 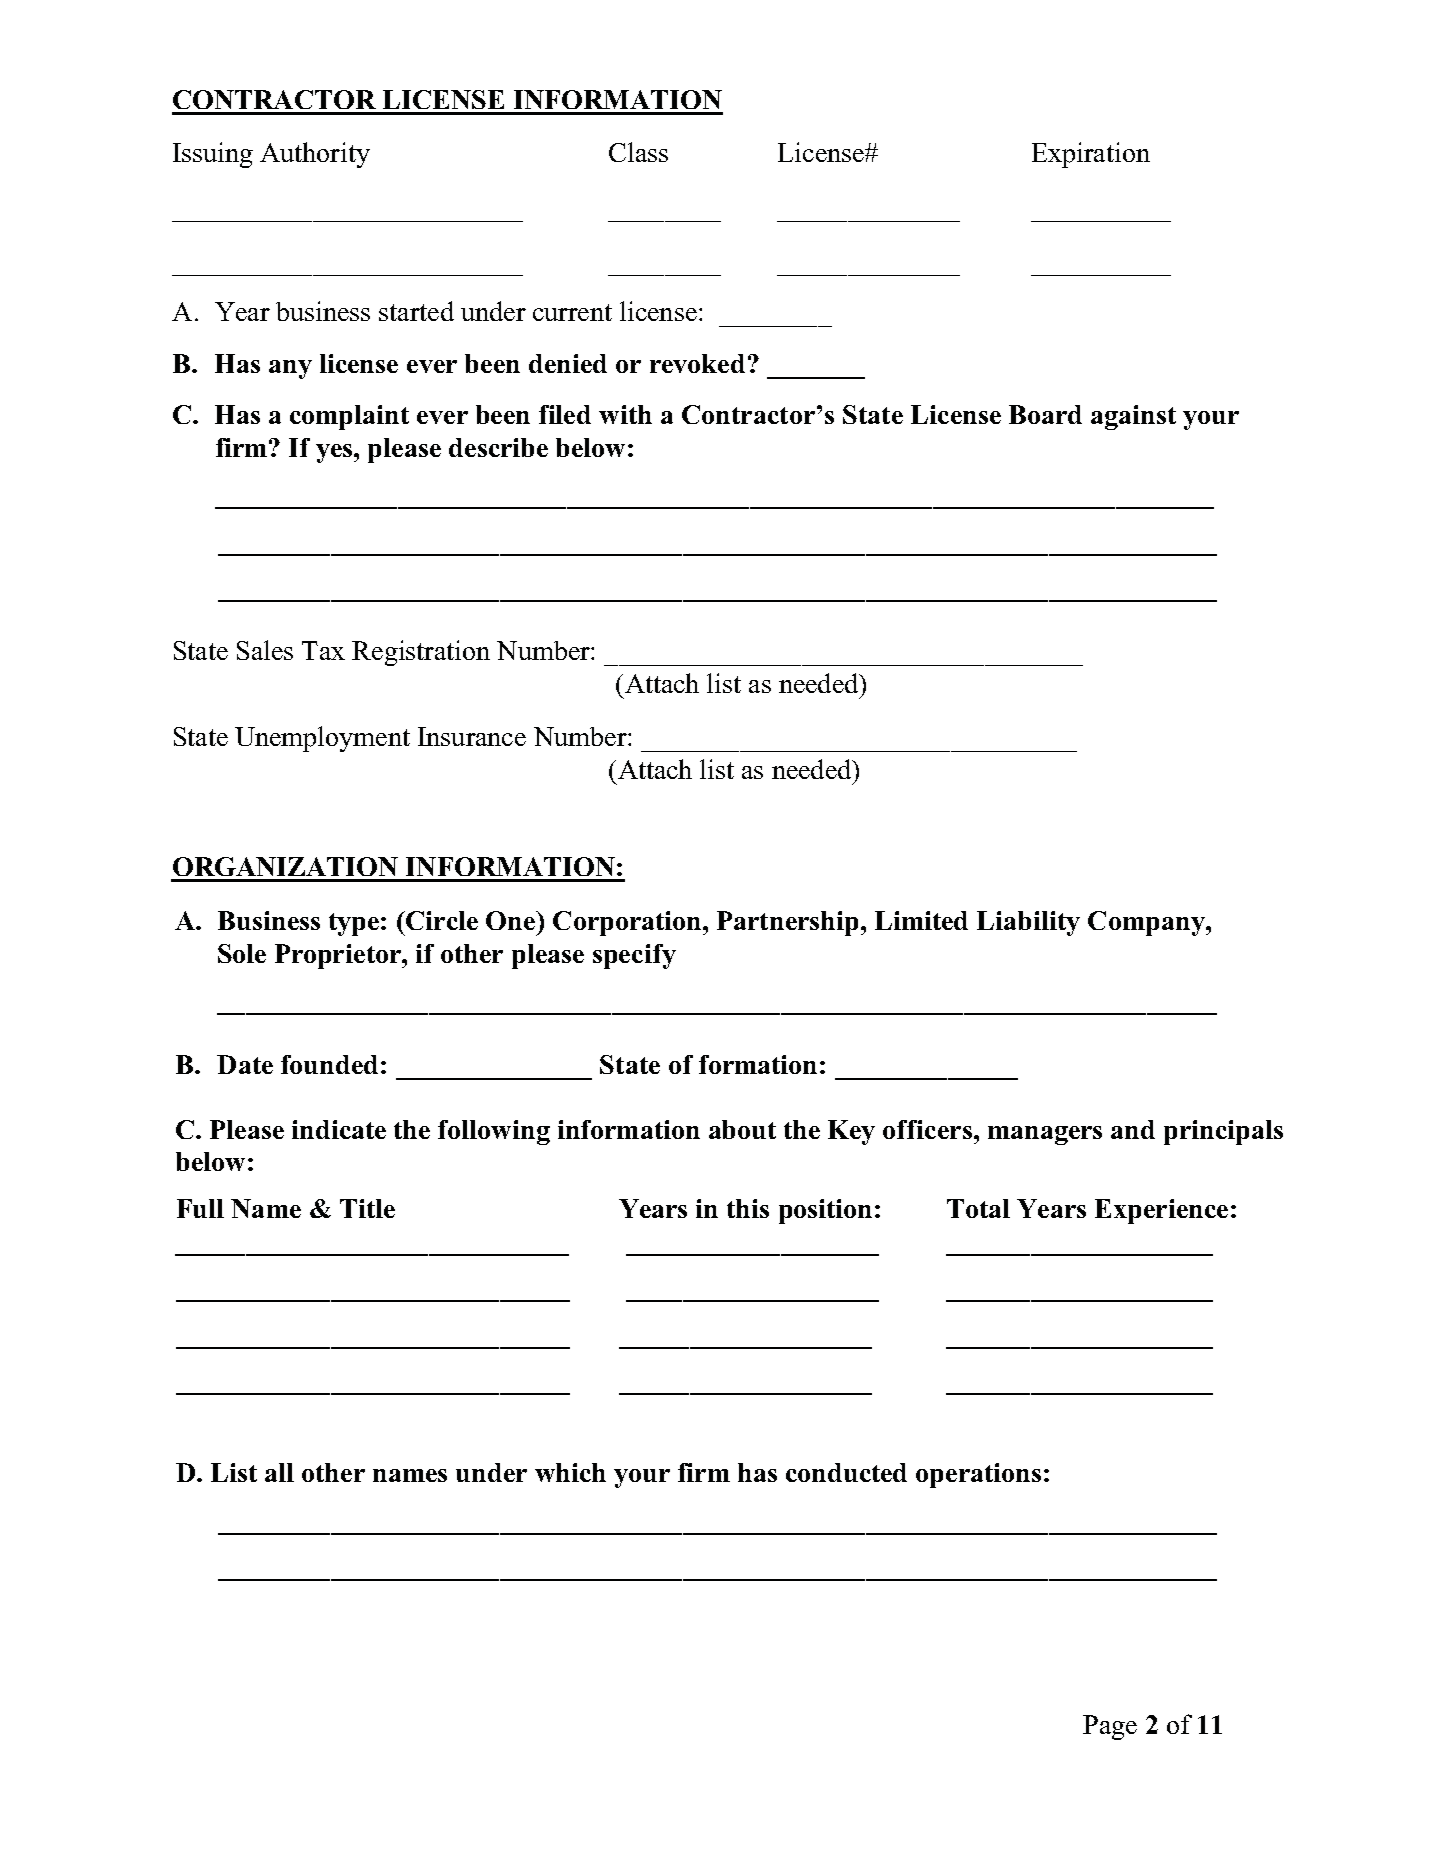 What do you see at coordinates (1091, 155) in the image?
I see `Expiration` at bounding box center [1091, 155].
